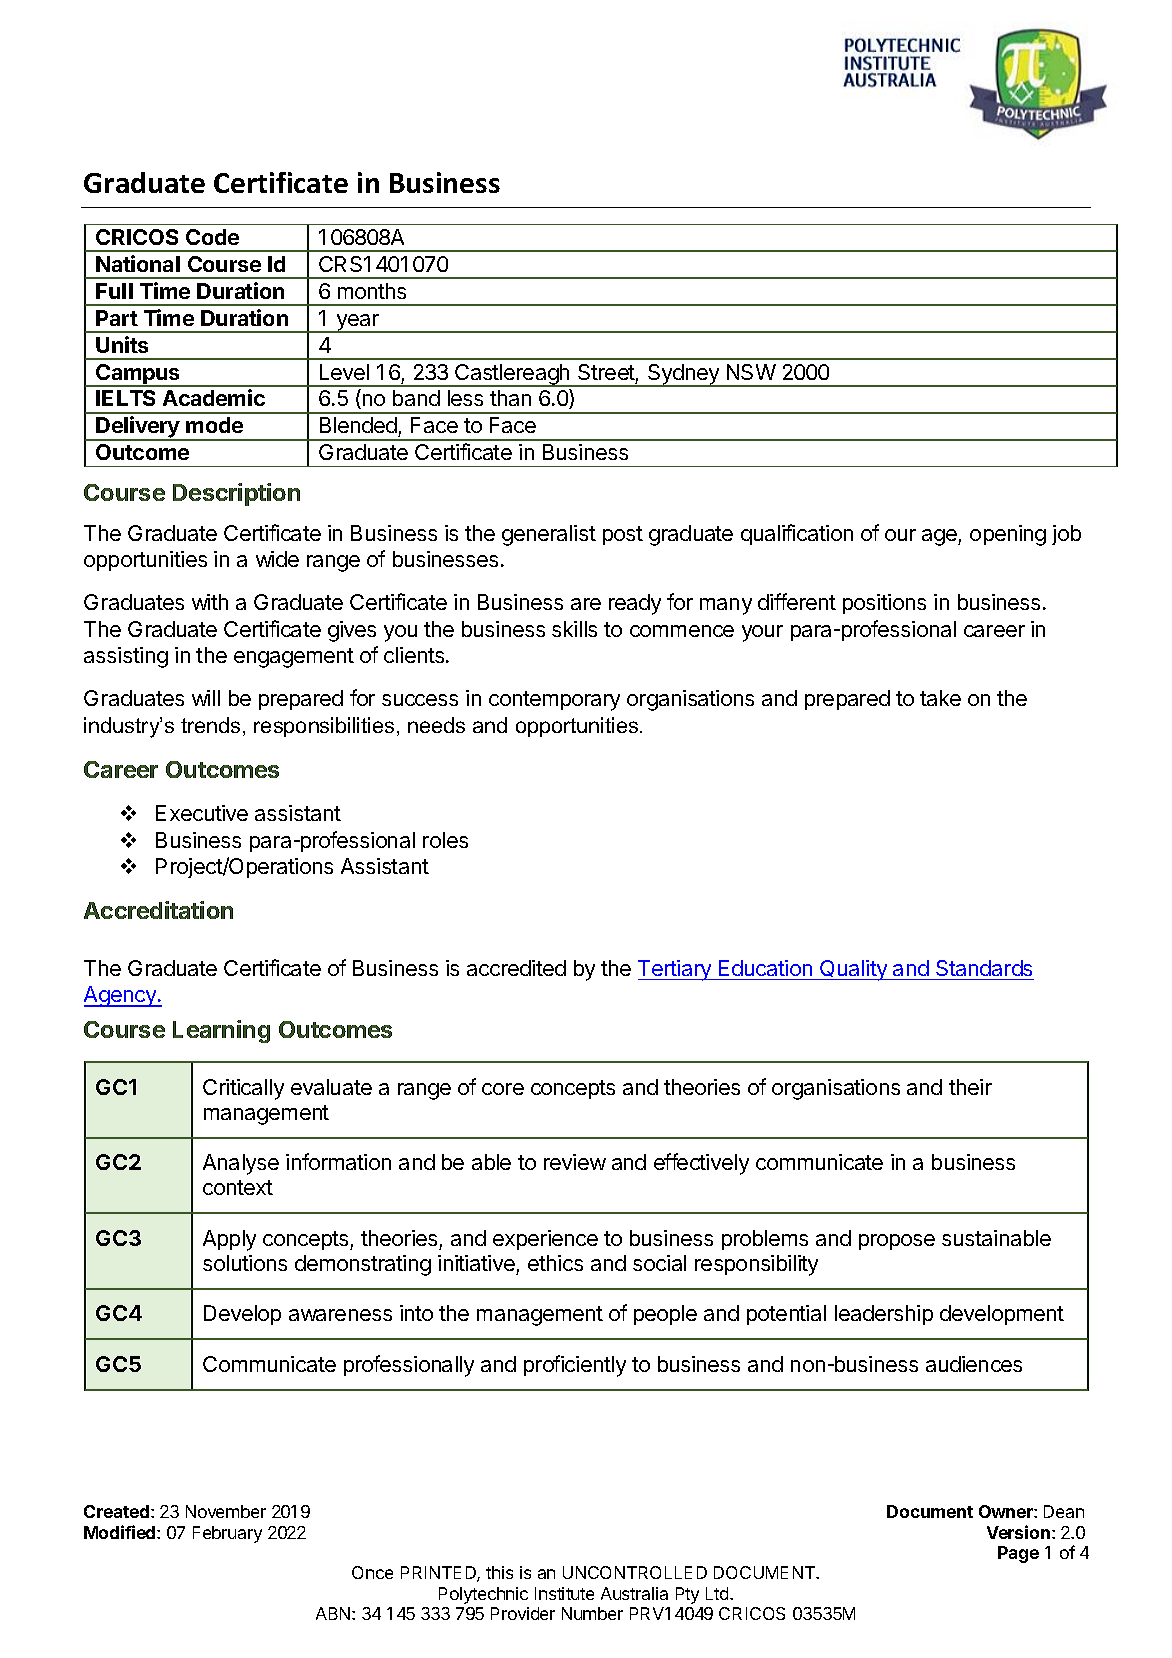  Describe the element at coordinates (940, 698) in the image. I see `take` at that location.
